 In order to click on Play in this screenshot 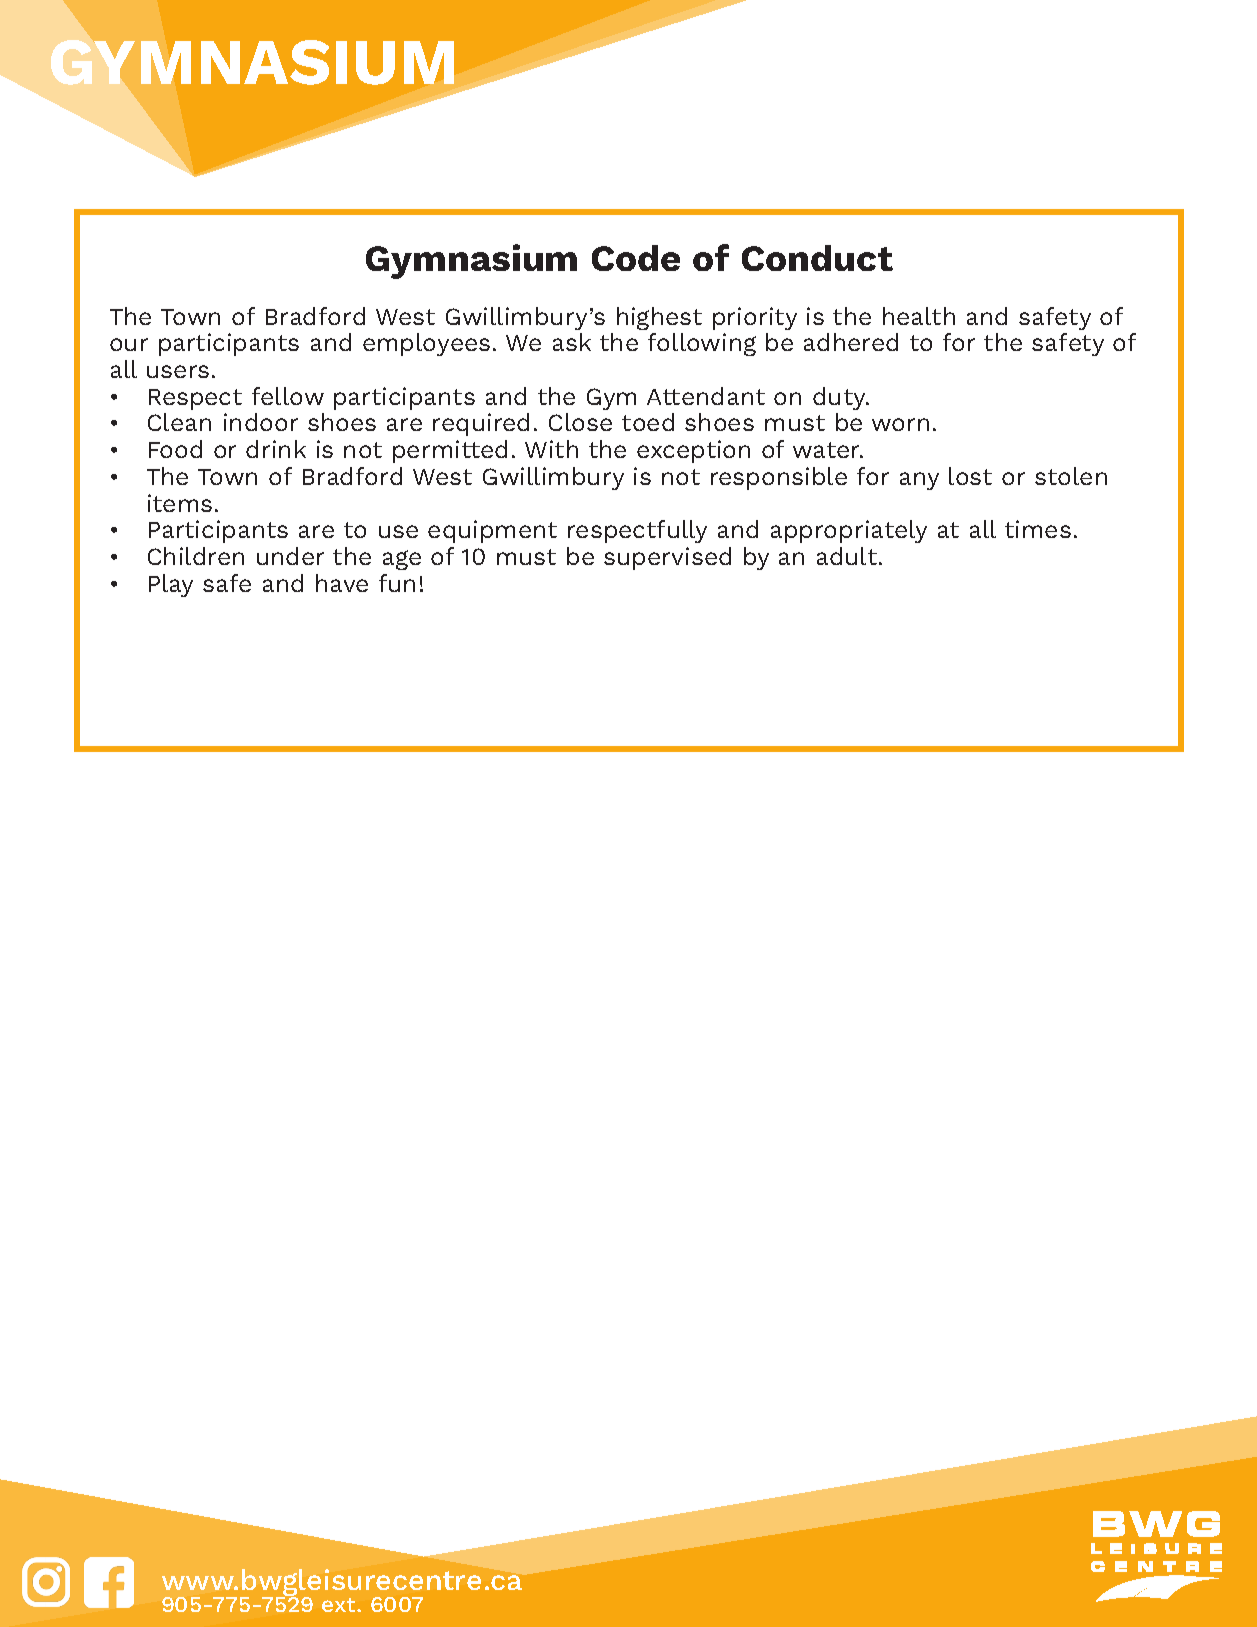, I will do `click(171, 585)`.
